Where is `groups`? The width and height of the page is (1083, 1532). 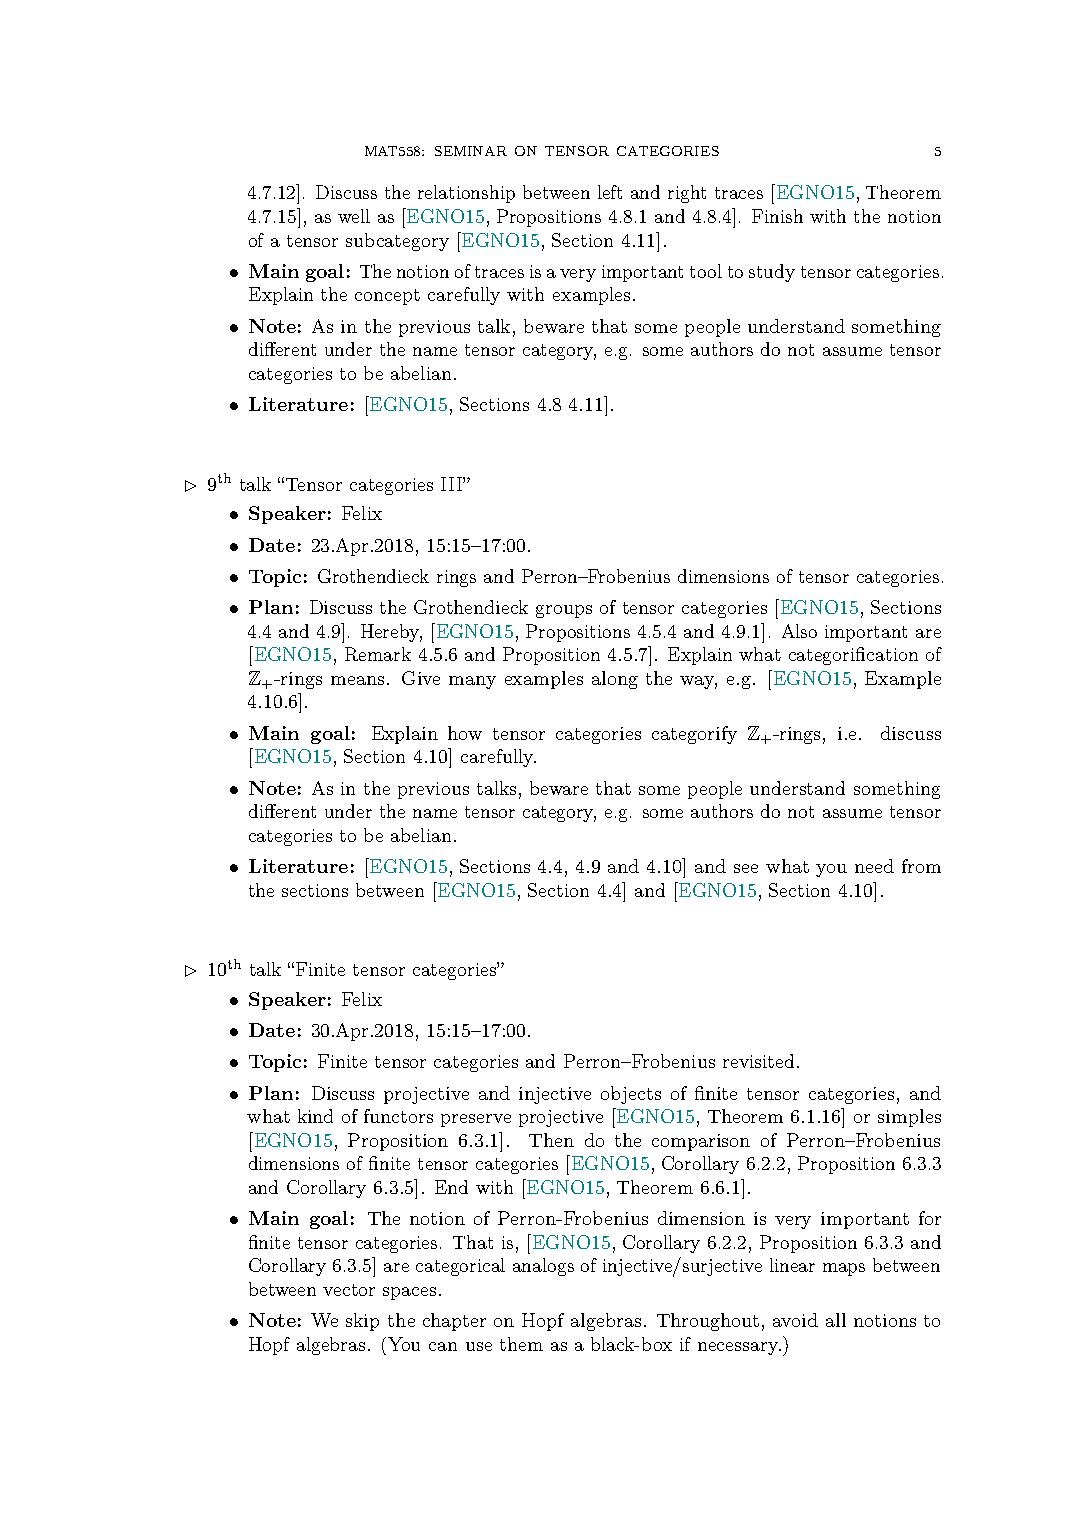
groups is located at coordinates (564, 611).
